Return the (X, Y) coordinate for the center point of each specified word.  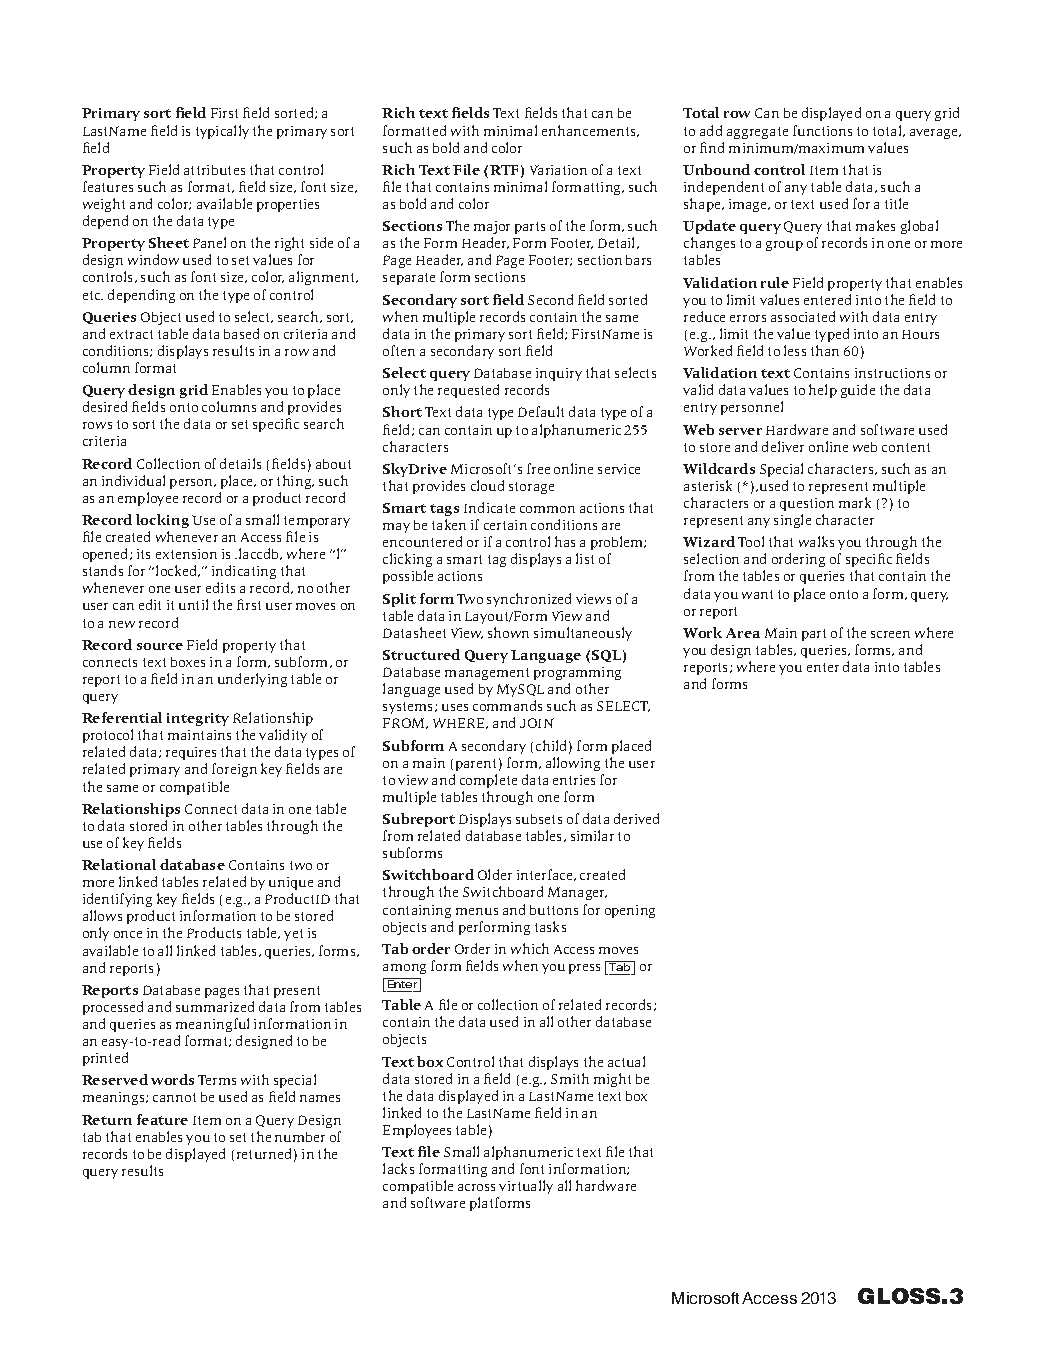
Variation (558, 170)
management (487, 674)
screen (890, 634)
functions (822, 130)
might (612, 1080)
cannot (174, 1097)
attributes (214, 170)
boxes (188, 662)
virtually (526, 1187)
